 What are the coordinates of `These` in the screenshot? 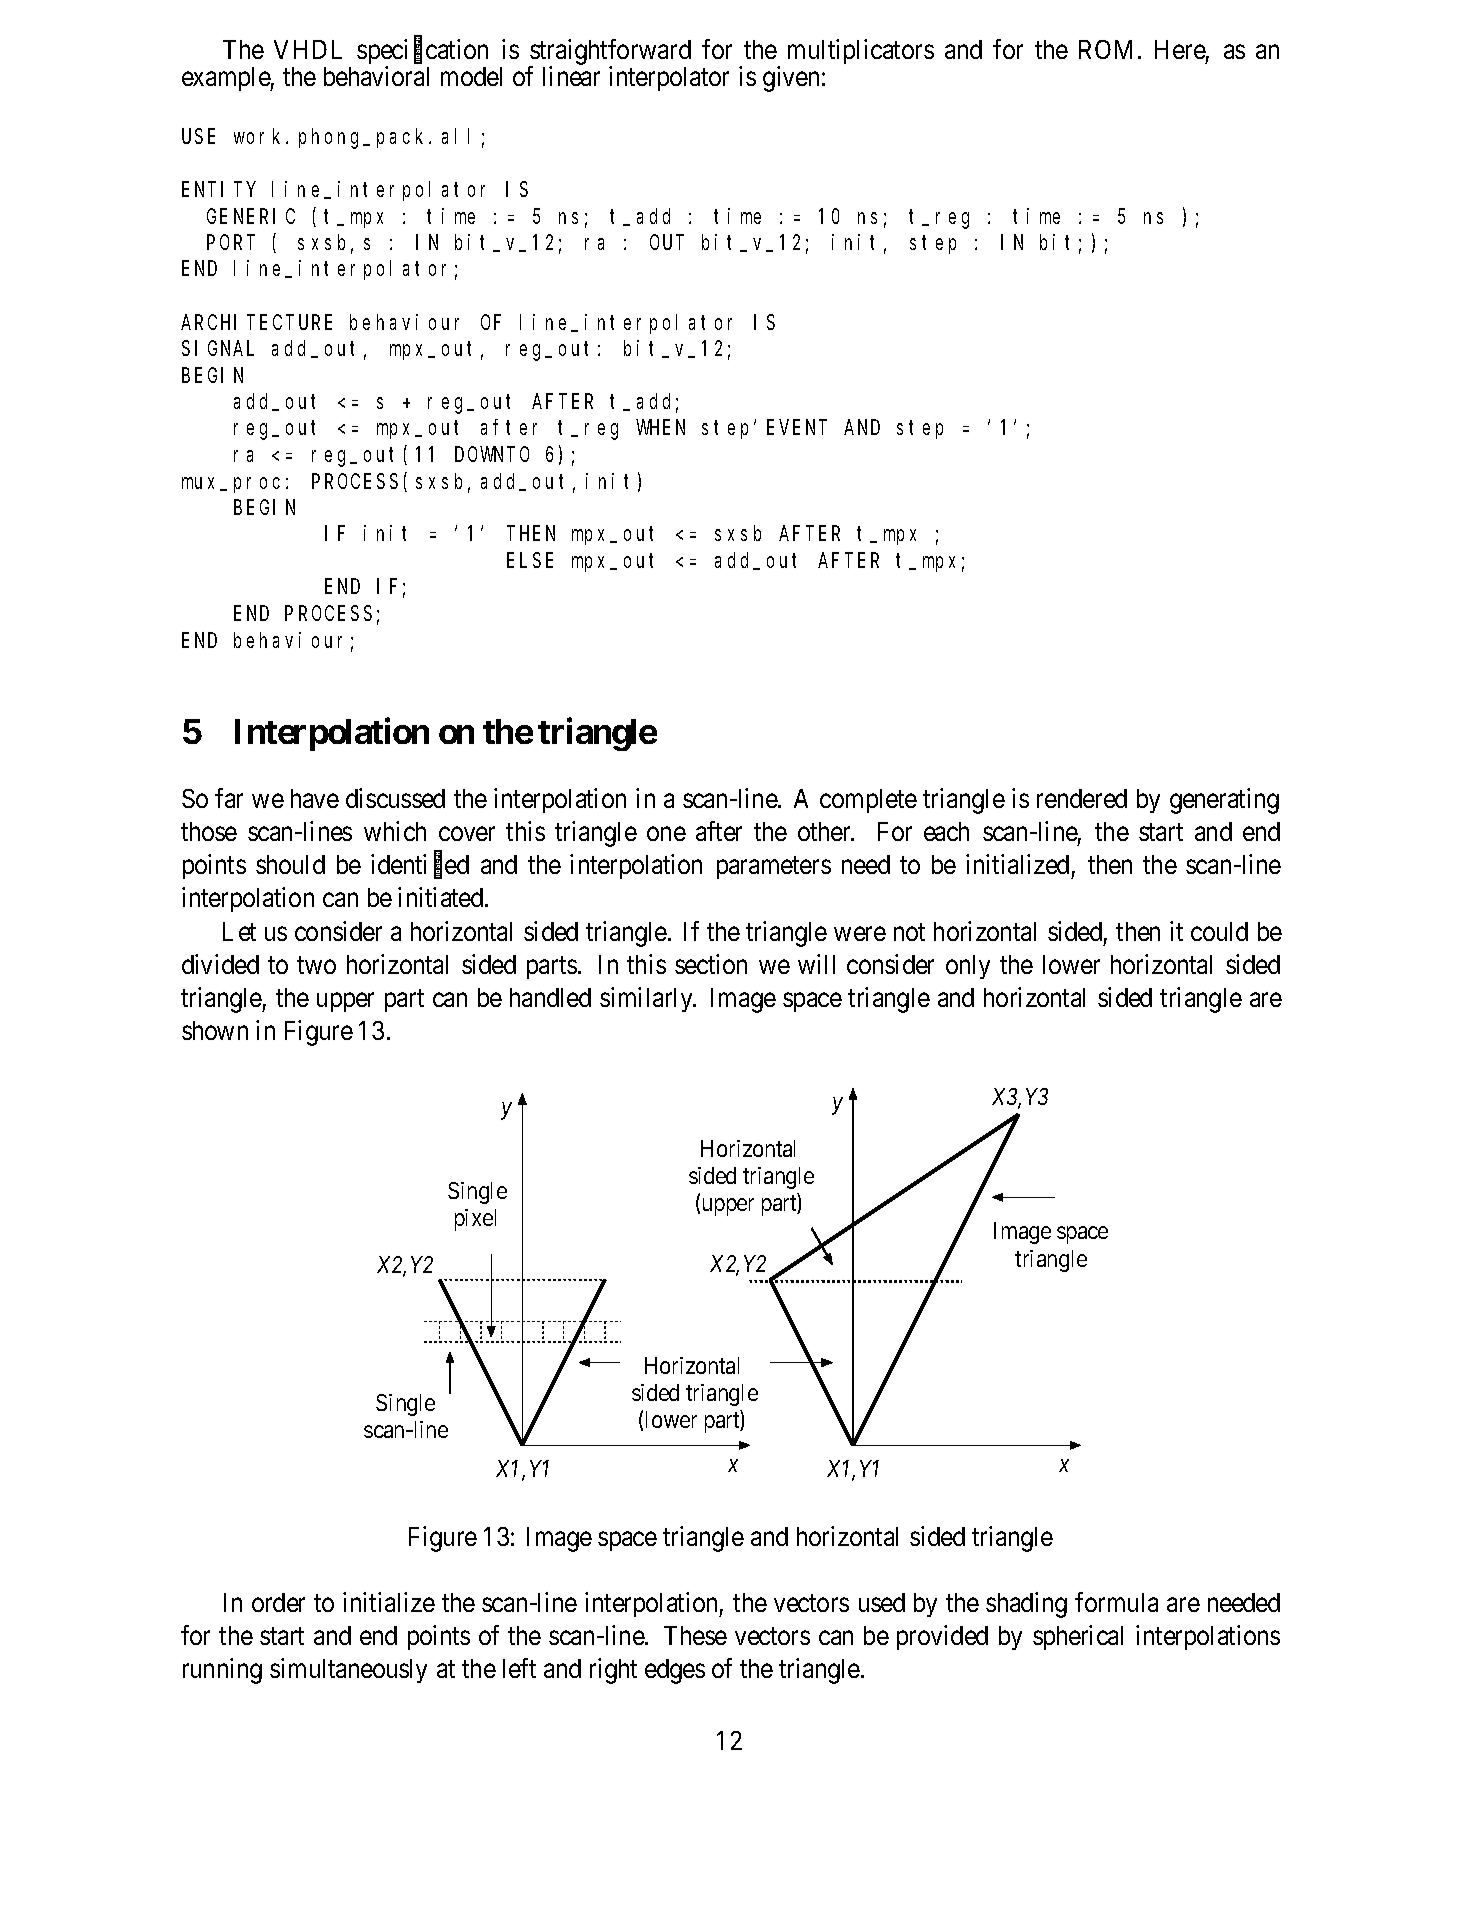 It's located at (695, 1635).
